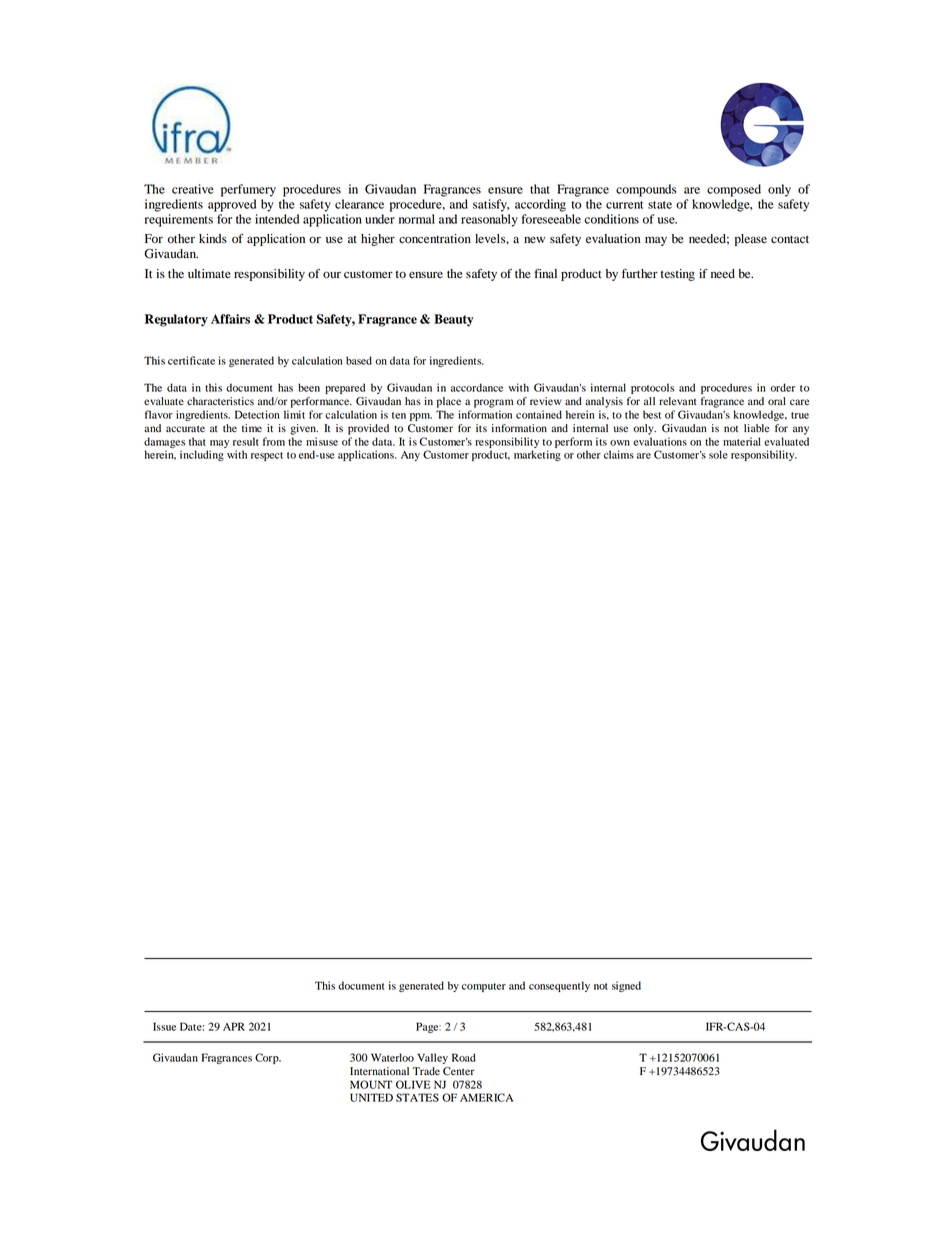  What do you see at coordinates (537, 455) in the document?
I see `marketing` at bounding box center [537, 455].
